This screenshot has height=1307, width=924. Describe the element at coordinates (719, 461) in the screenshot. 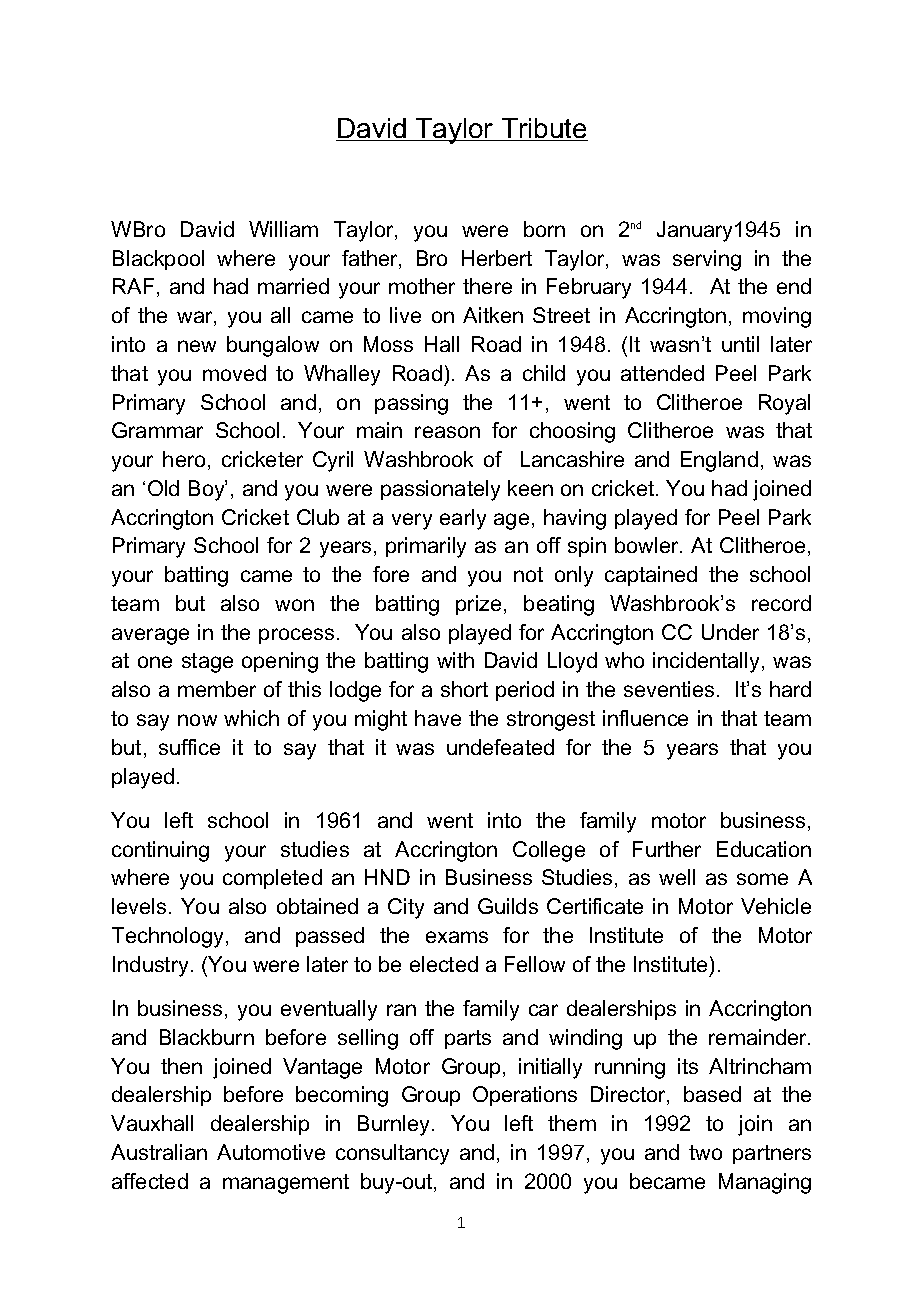

I see `England` at that location.
